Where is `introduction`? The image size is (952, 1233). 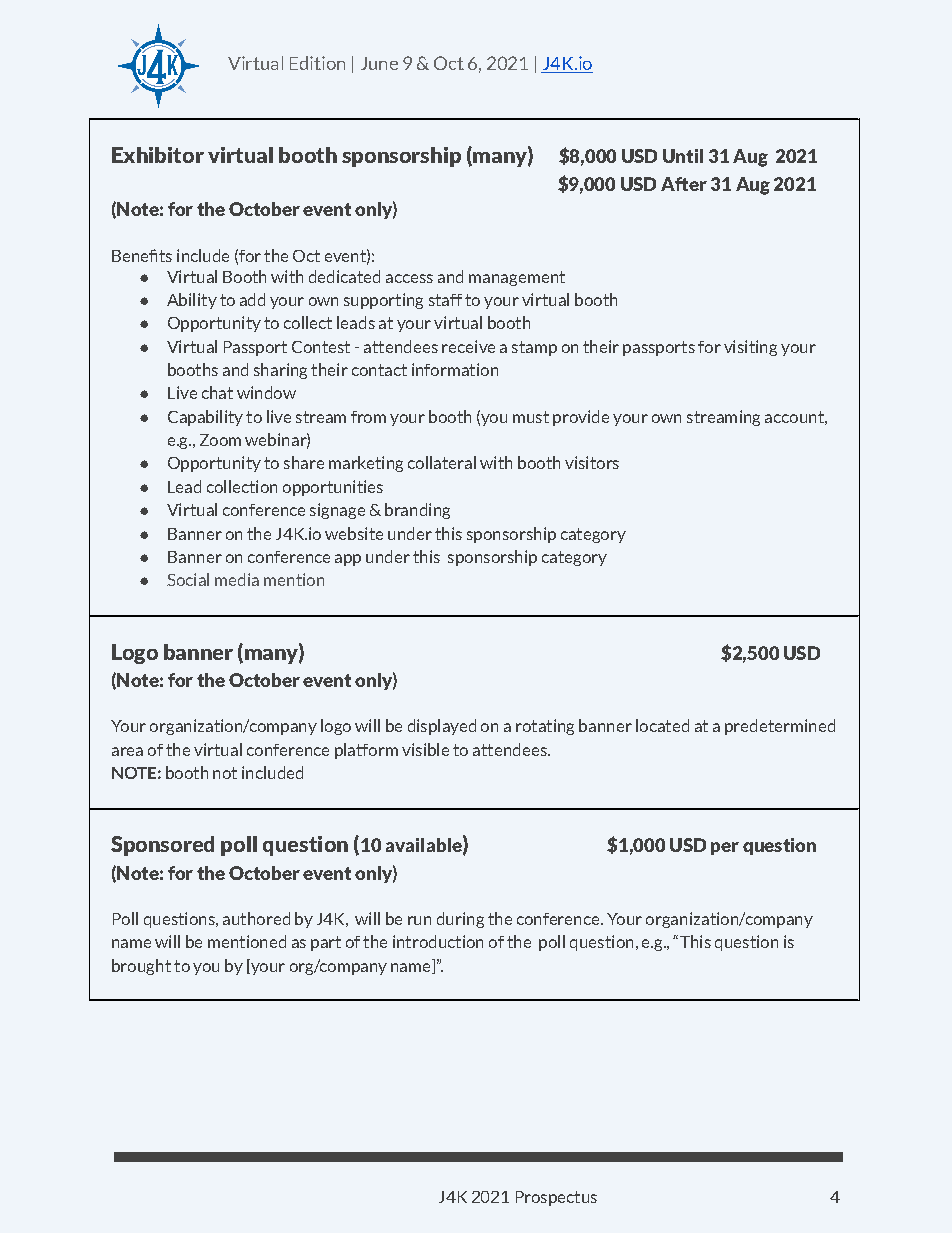 introduction is located at coordinates (438, 941).
